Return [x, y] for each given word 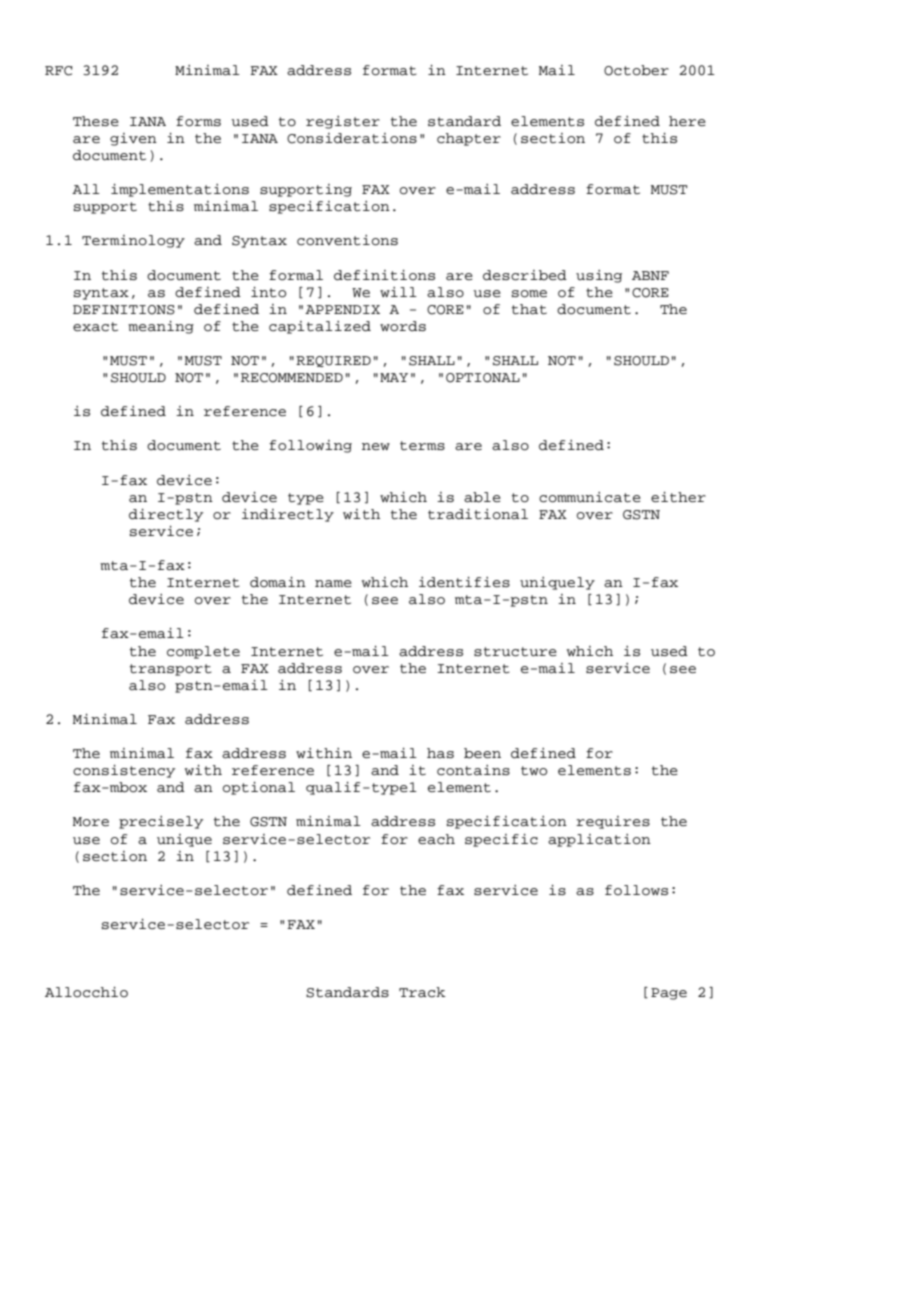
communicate [590, 497]
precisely [161, 822]
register [343, 122]
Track [422, 992]
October [636, 70]
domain [278, 582]
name [333, 584]
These [96, 121]
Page [669, 994]
